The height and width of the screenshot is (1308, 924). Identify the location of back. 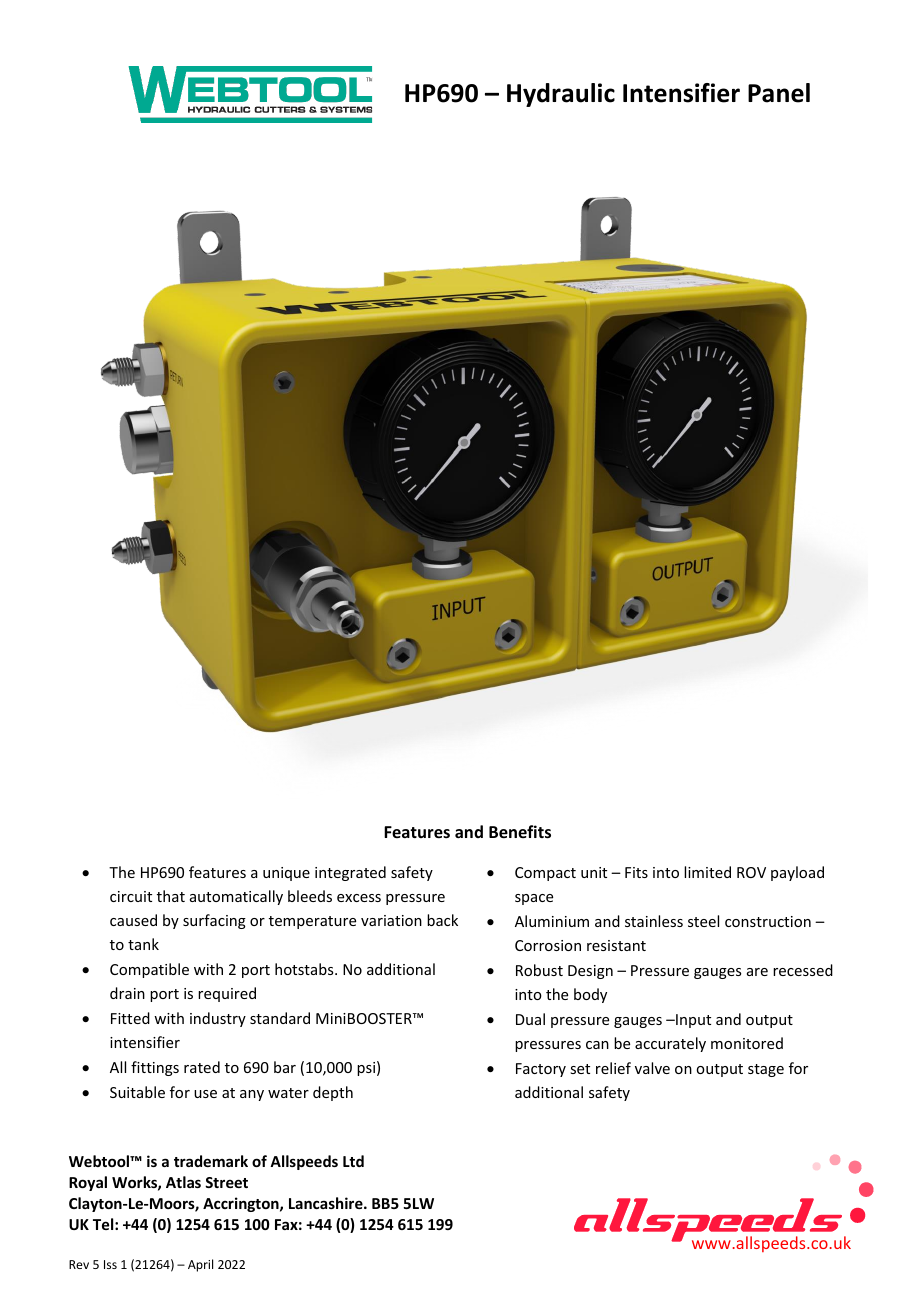
(442, 920).
